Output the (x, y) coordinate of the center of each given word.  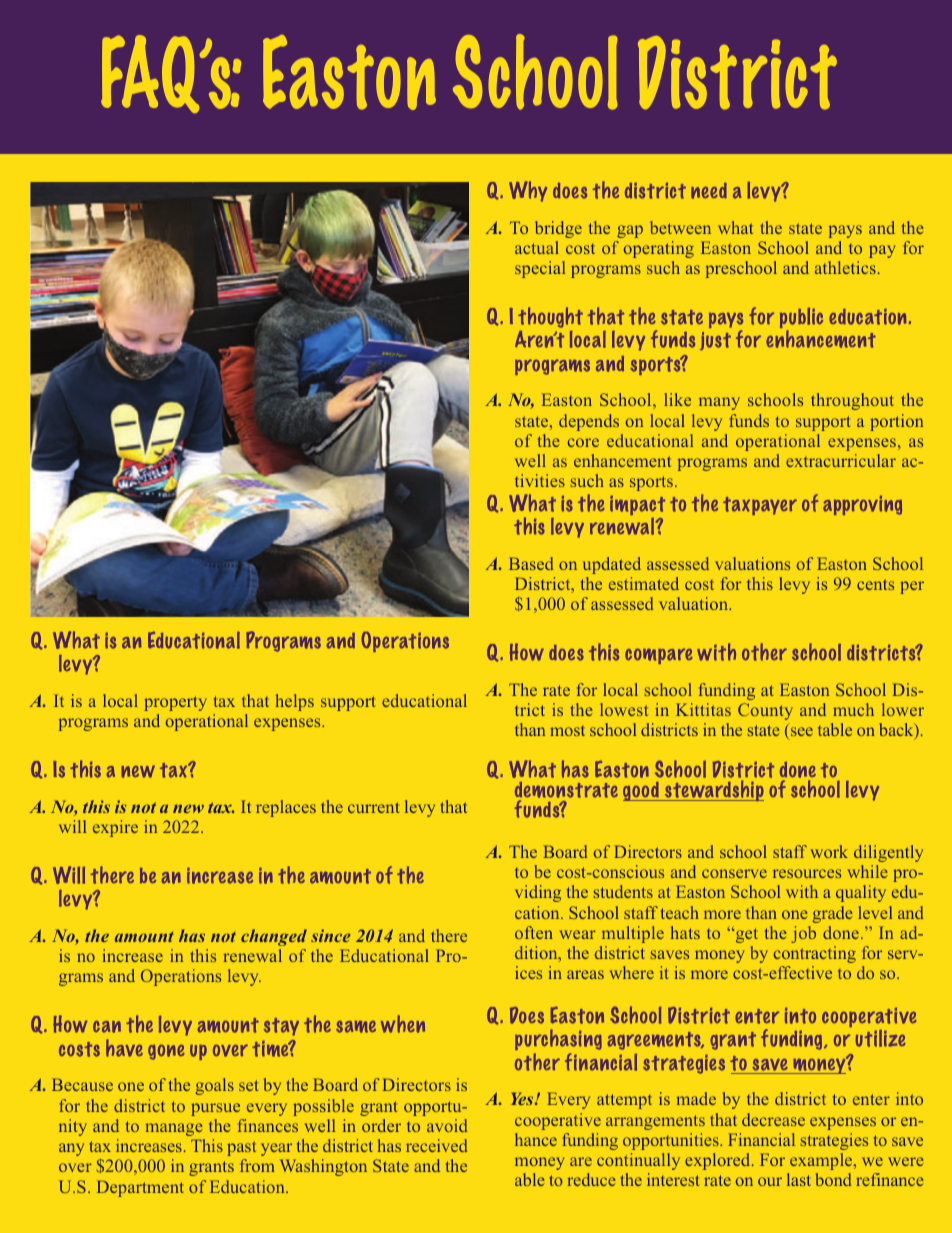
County (765, 711)
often (534, 932)
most (567, 731)
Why (528, 191)
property (175, 703)
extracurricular (841, 460)
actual (537, 247)
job (803, 934)
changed (274, 937)
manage (174, 1129)
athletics (845, 267)
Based (531, 563)
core (583, 442)
